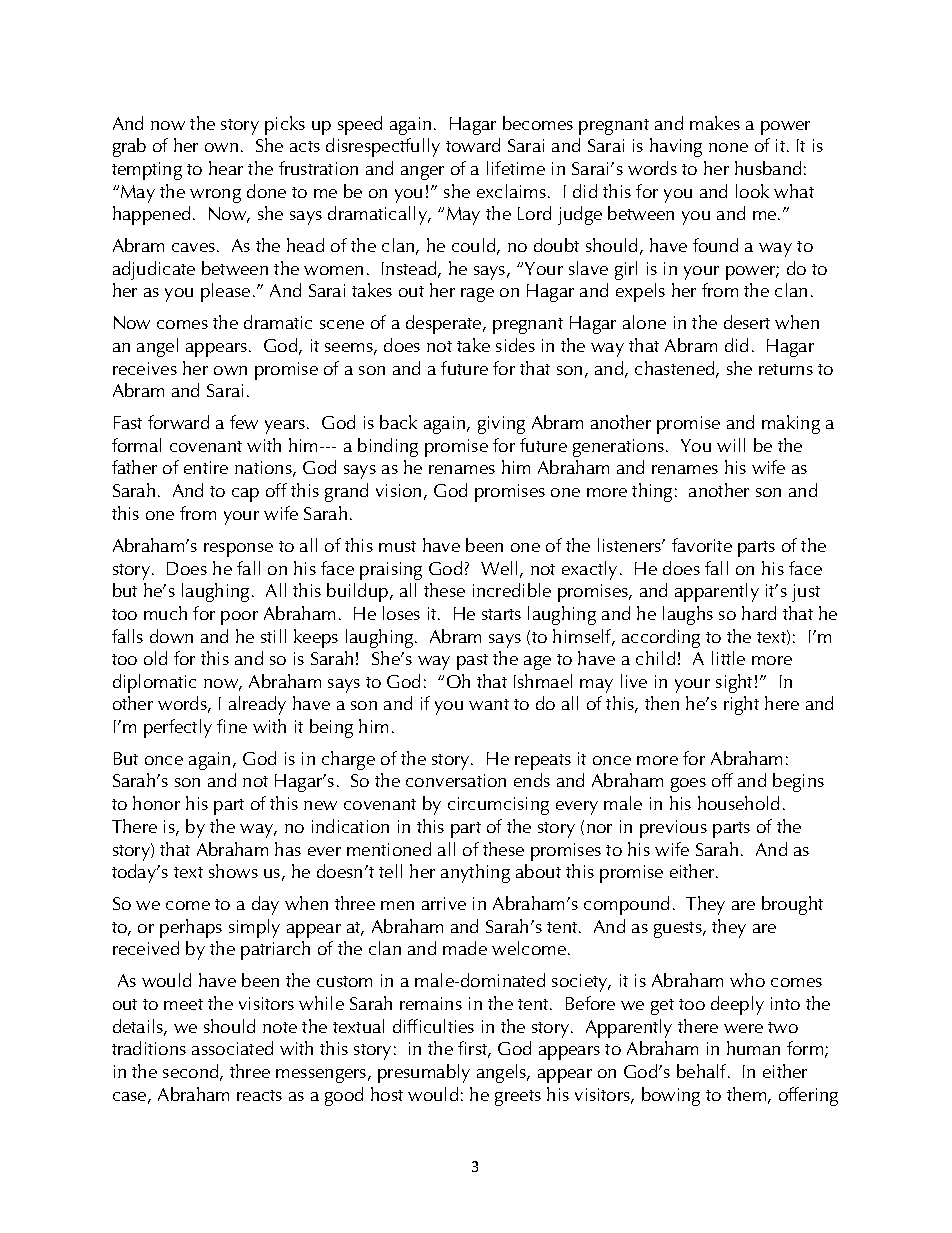 This page has height=1233, width=952. Describe the element at coordinates (473, 145) in the page. I see `toward` at that location.
